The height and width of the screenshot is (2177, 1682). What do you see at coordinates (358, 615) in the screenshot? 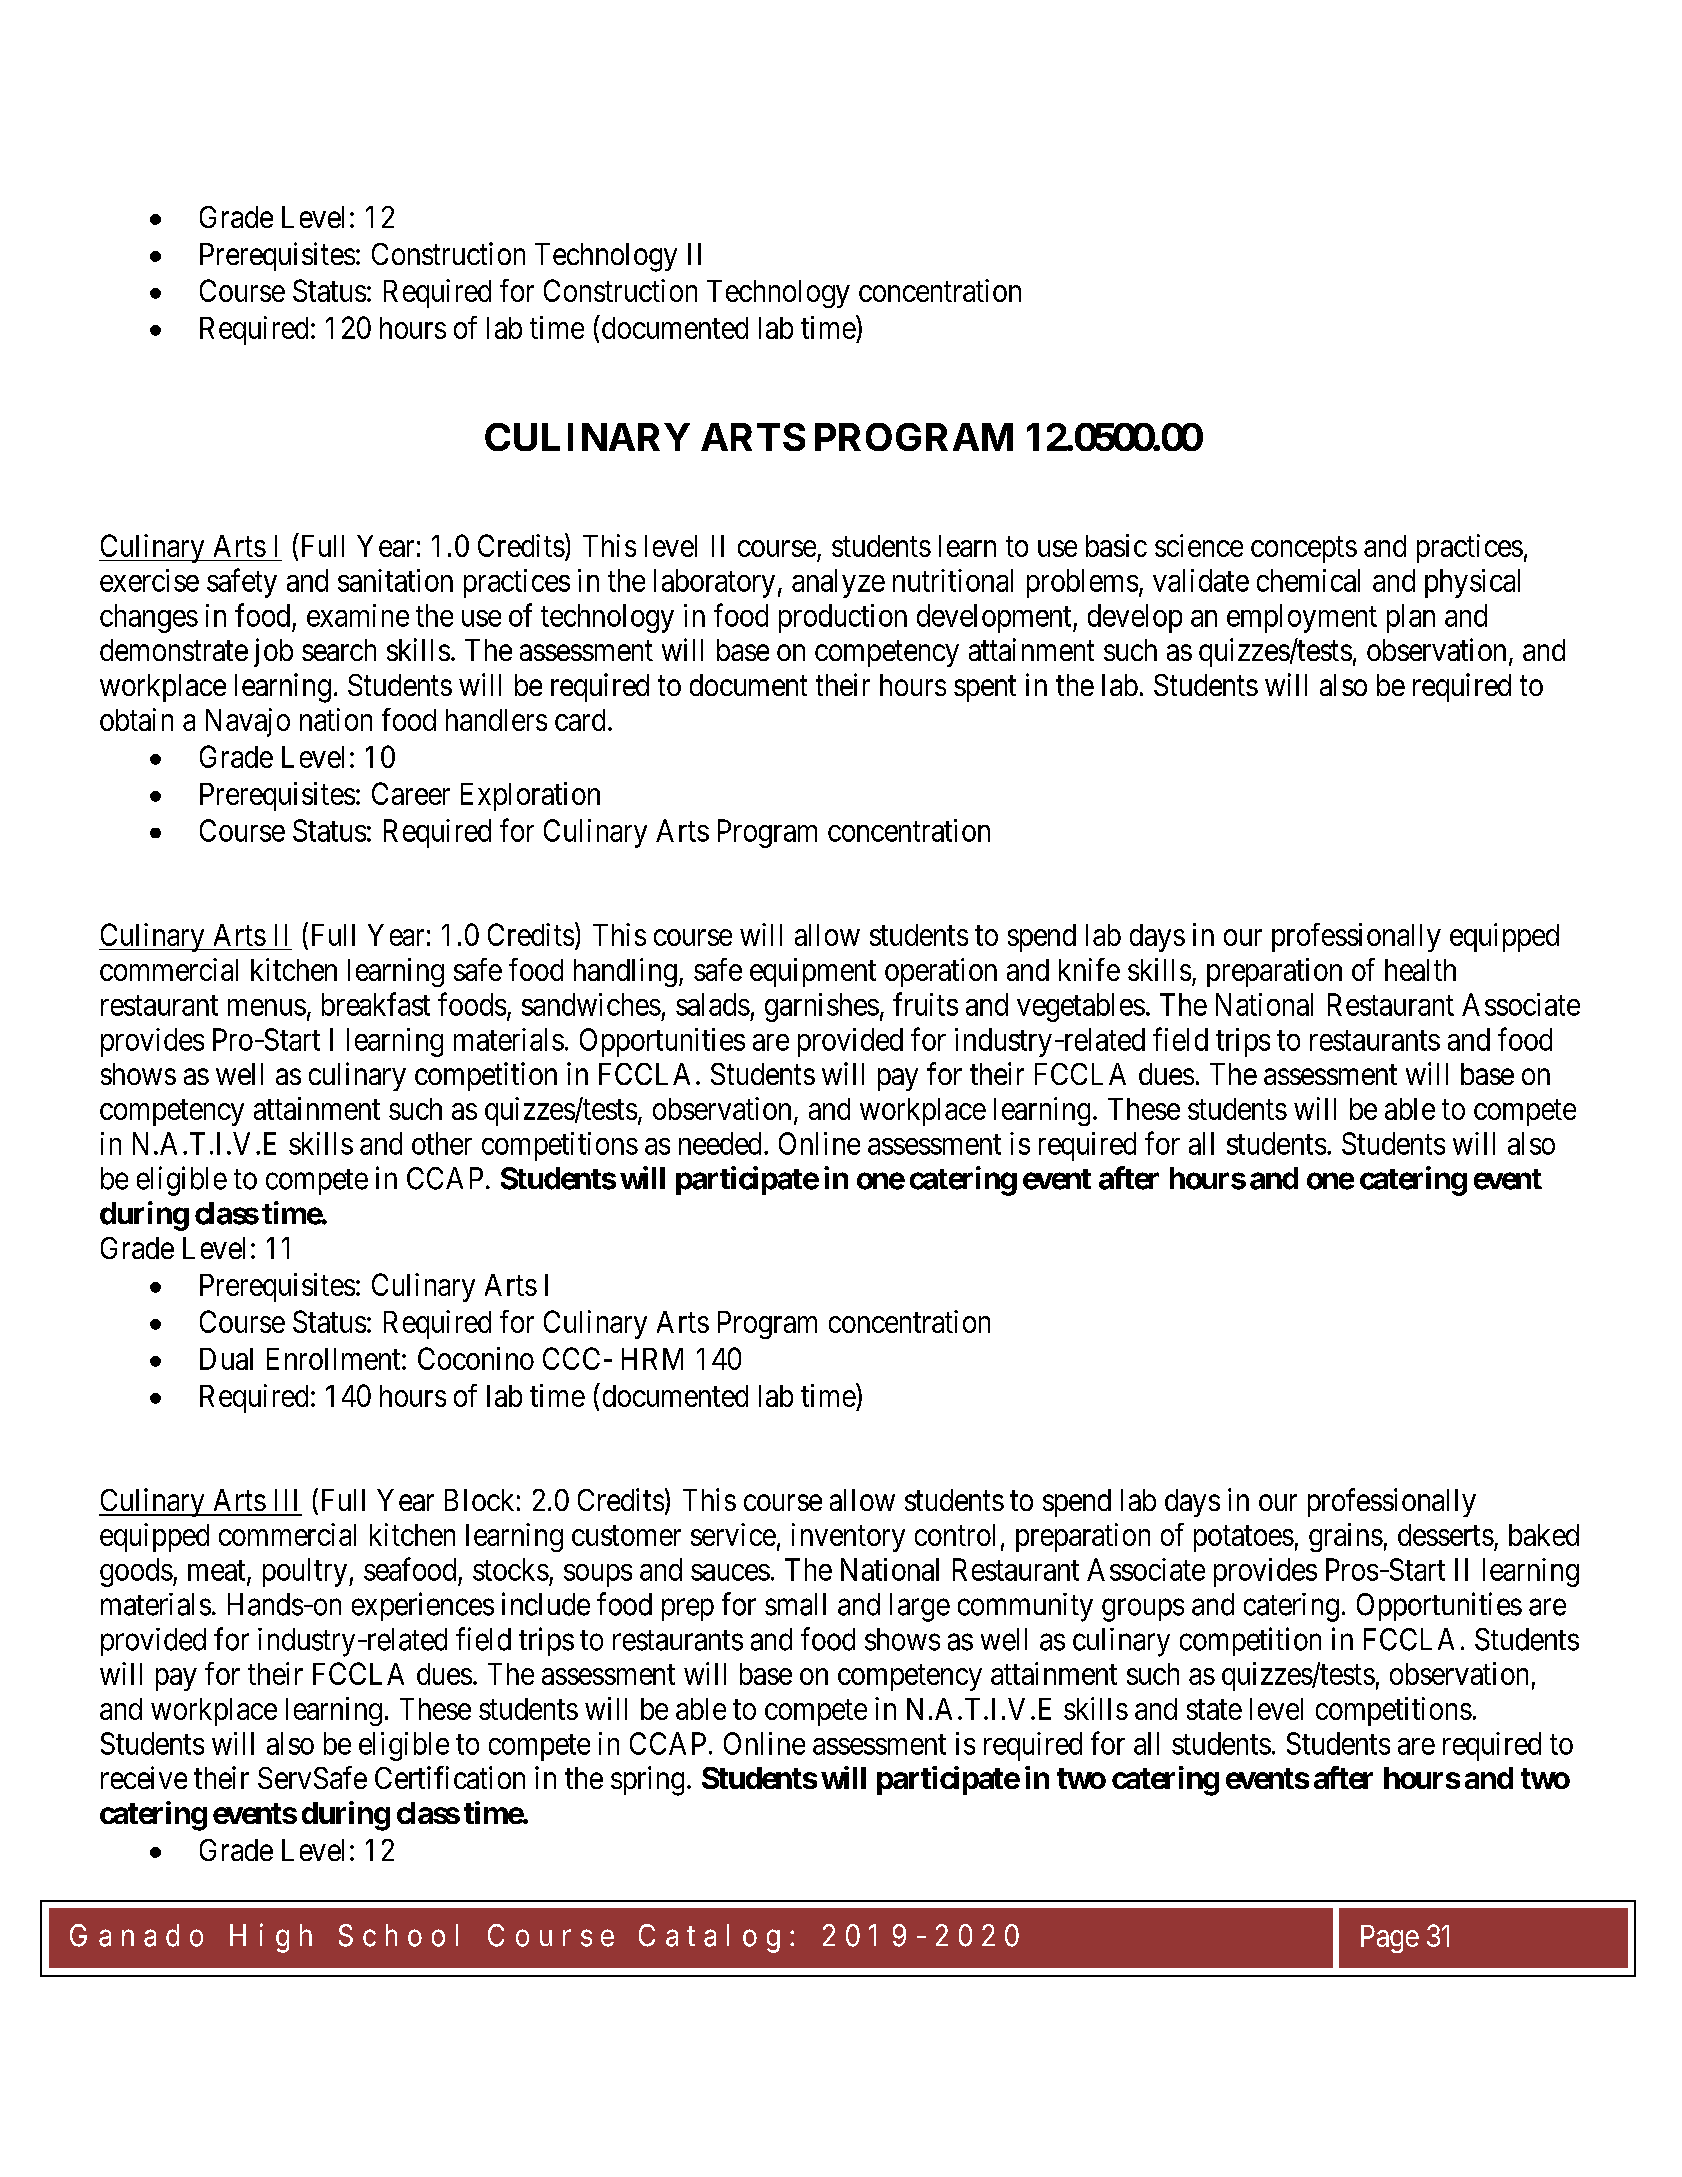
I see `examine` at bounding box center [358, 615].
